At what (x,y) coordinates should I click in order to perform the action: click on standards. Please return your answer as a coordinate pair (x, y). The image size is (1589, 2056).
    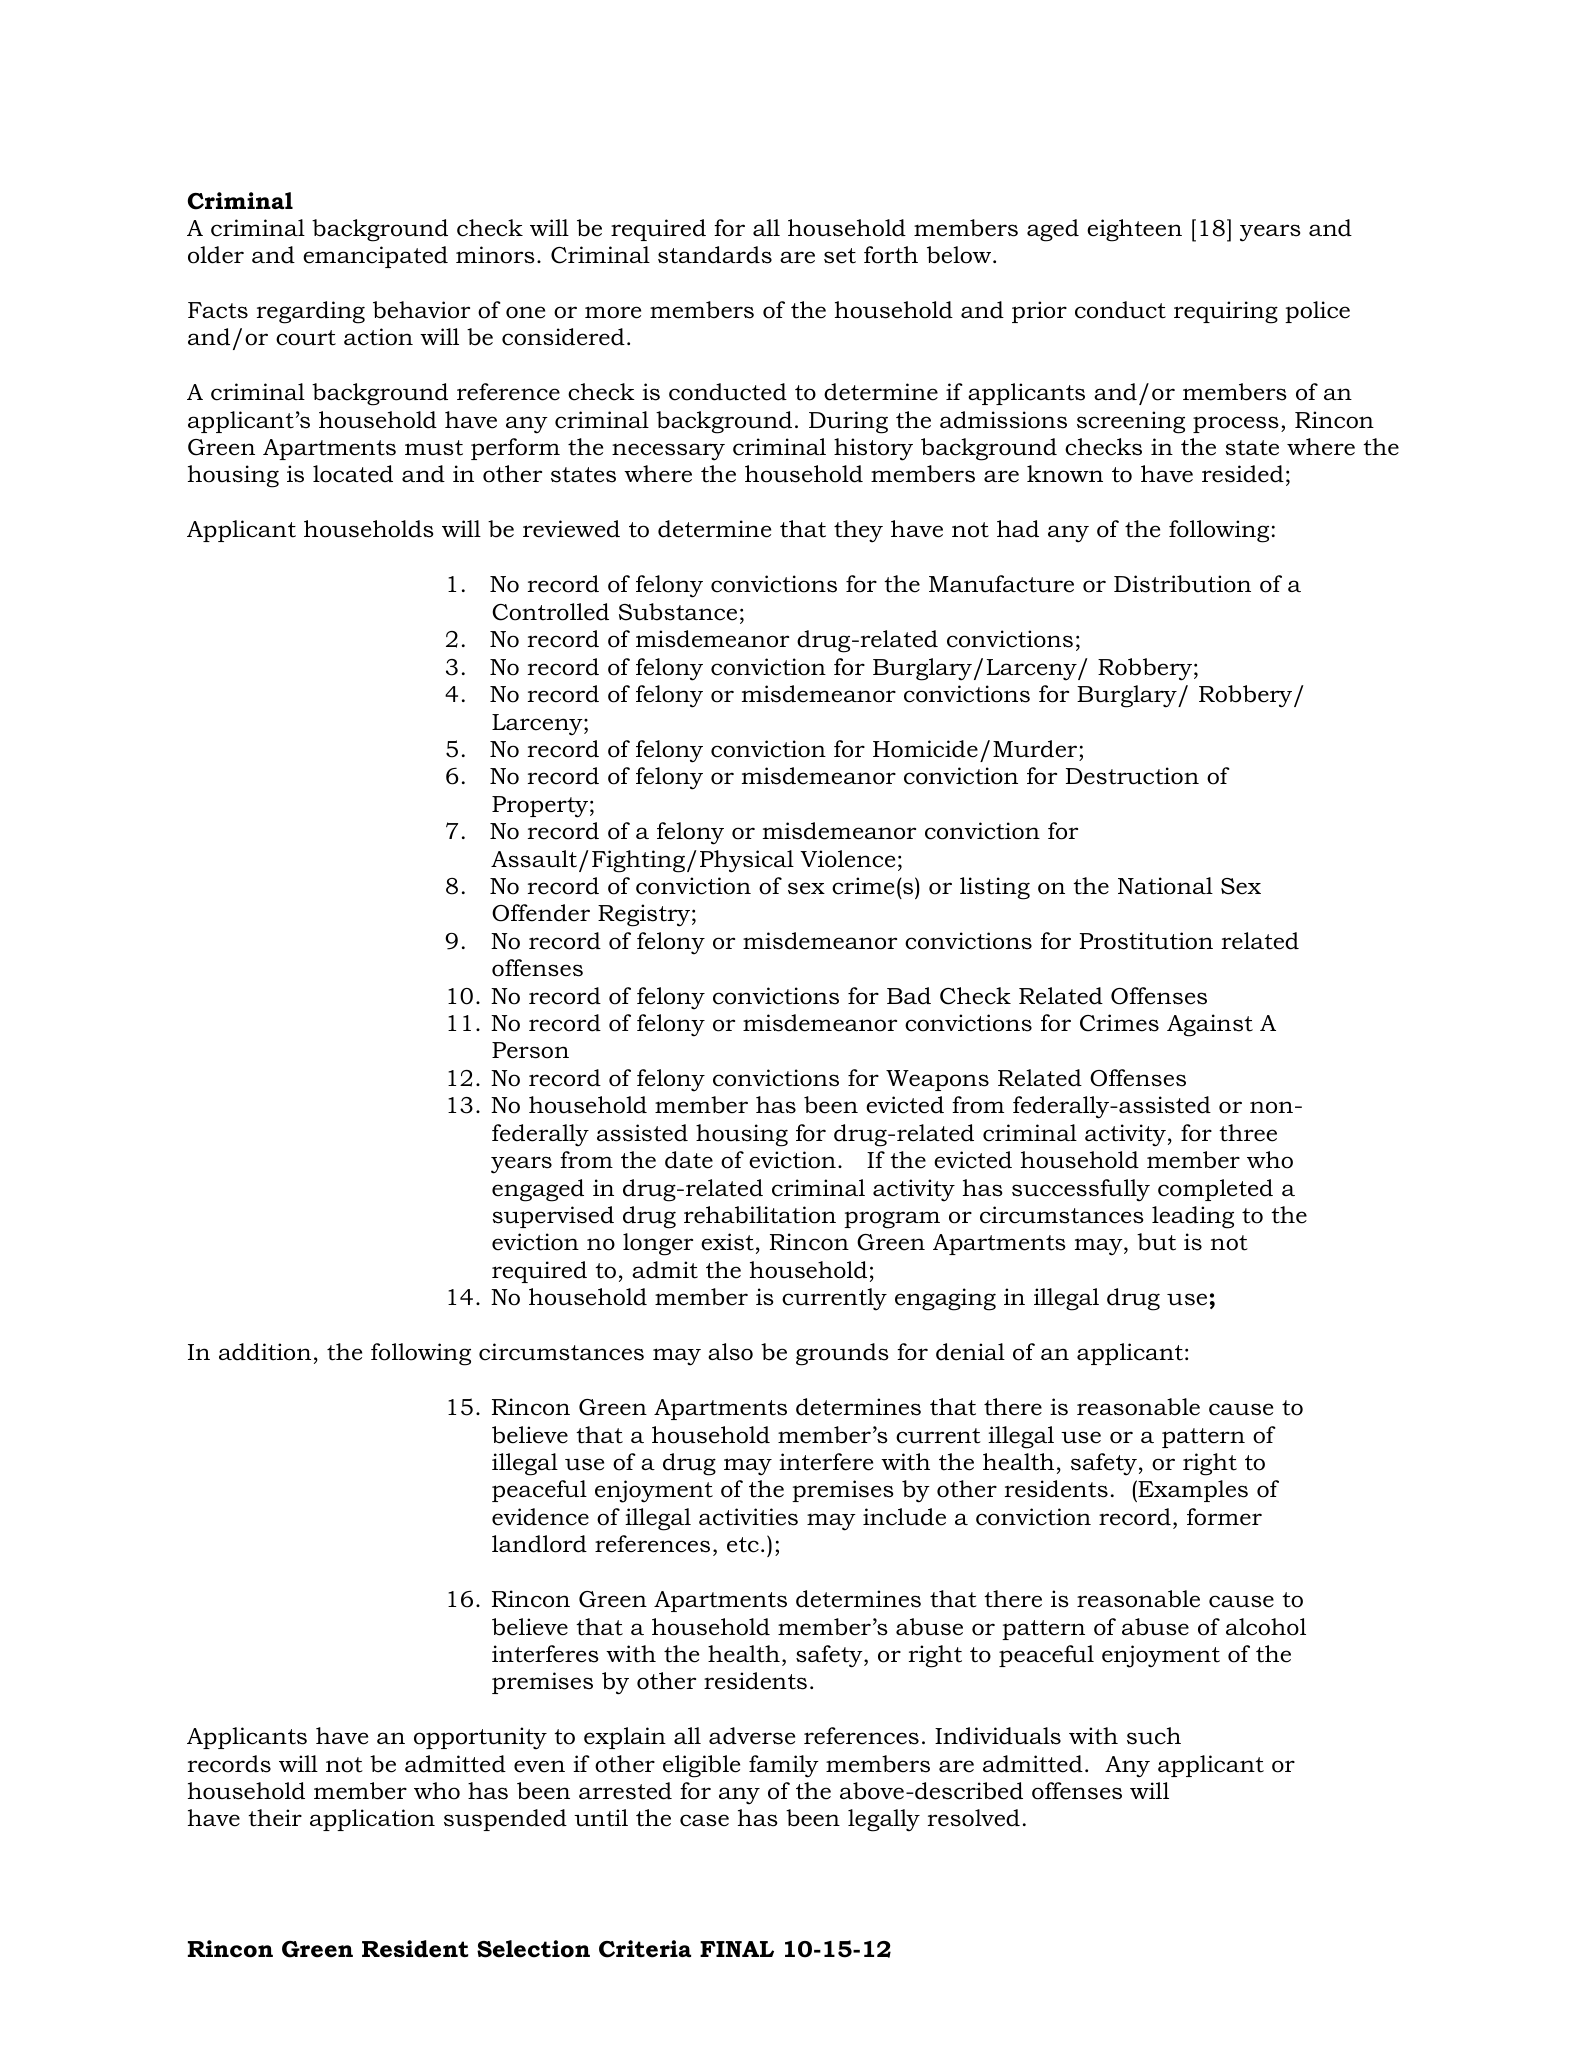
    Looking at the image, I should click on (715, 255).
